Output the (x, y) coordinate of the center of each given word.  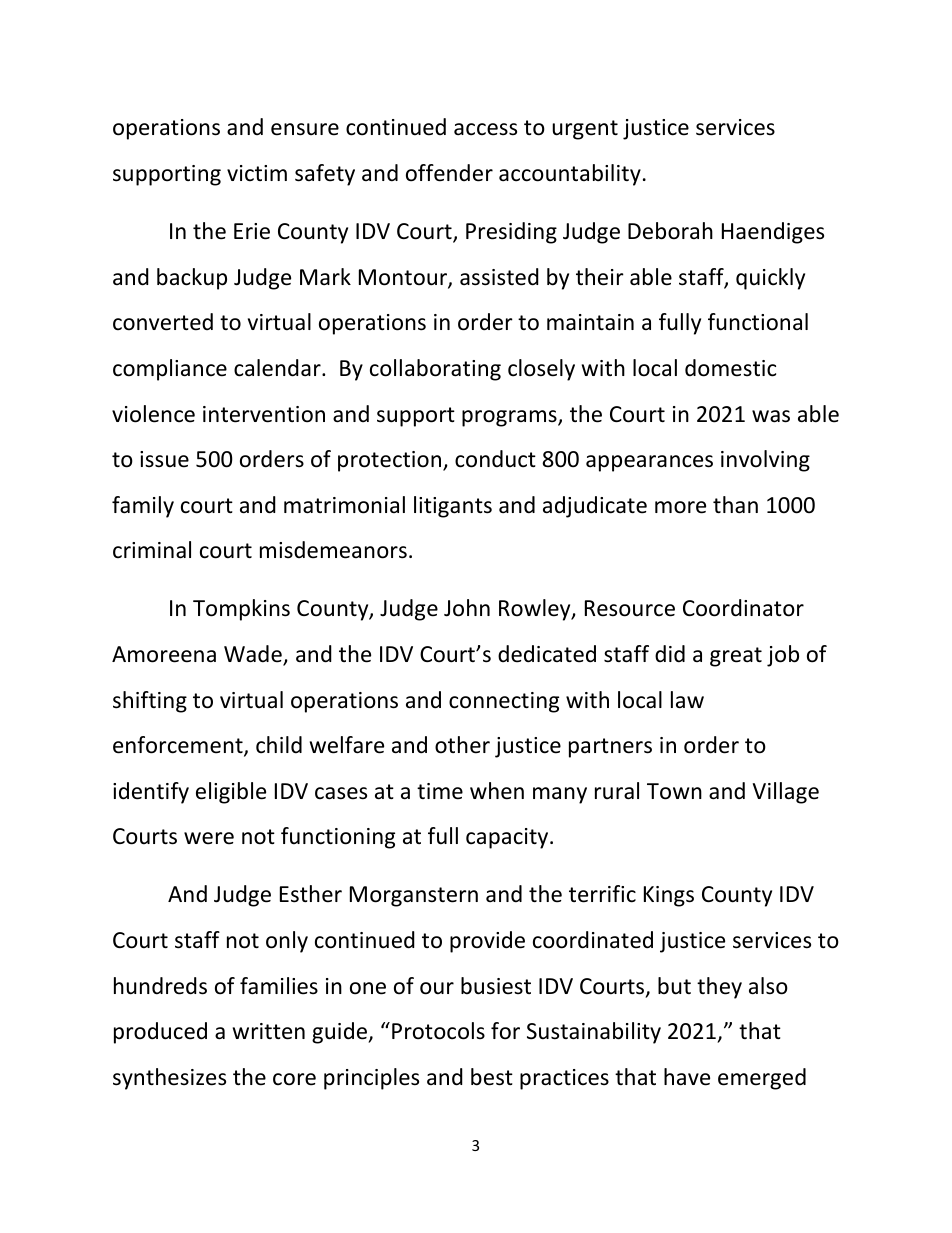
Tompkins (241, 610)
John (467, 608)
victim (257, 173)
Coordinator (743, 608)
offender (449, 173)
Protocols (438, 1031)
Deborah (670, 231)
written (269, 1031)
